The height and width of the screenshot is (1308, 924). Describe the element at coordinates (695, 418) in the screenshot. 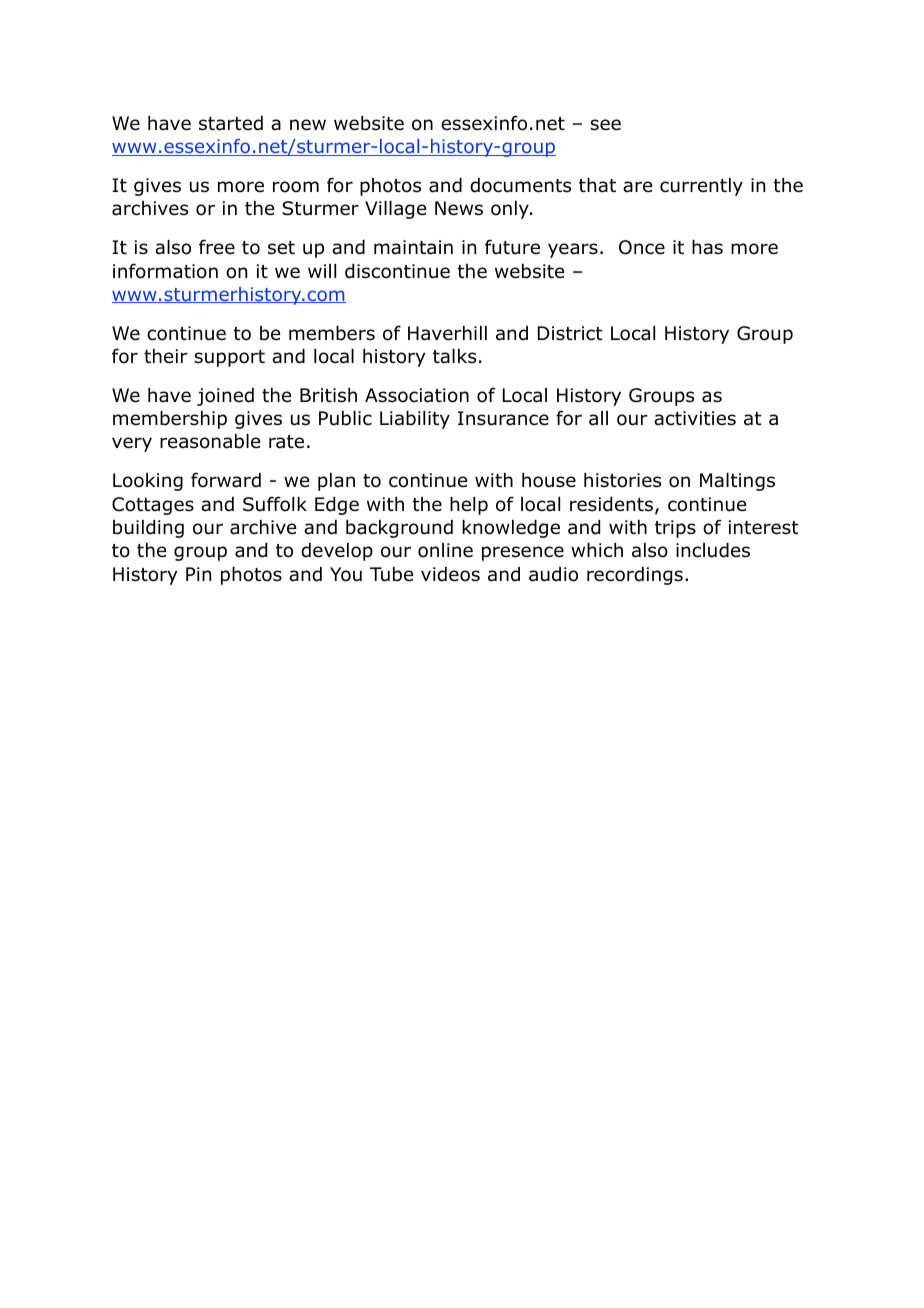

I see `activities` at that location.
